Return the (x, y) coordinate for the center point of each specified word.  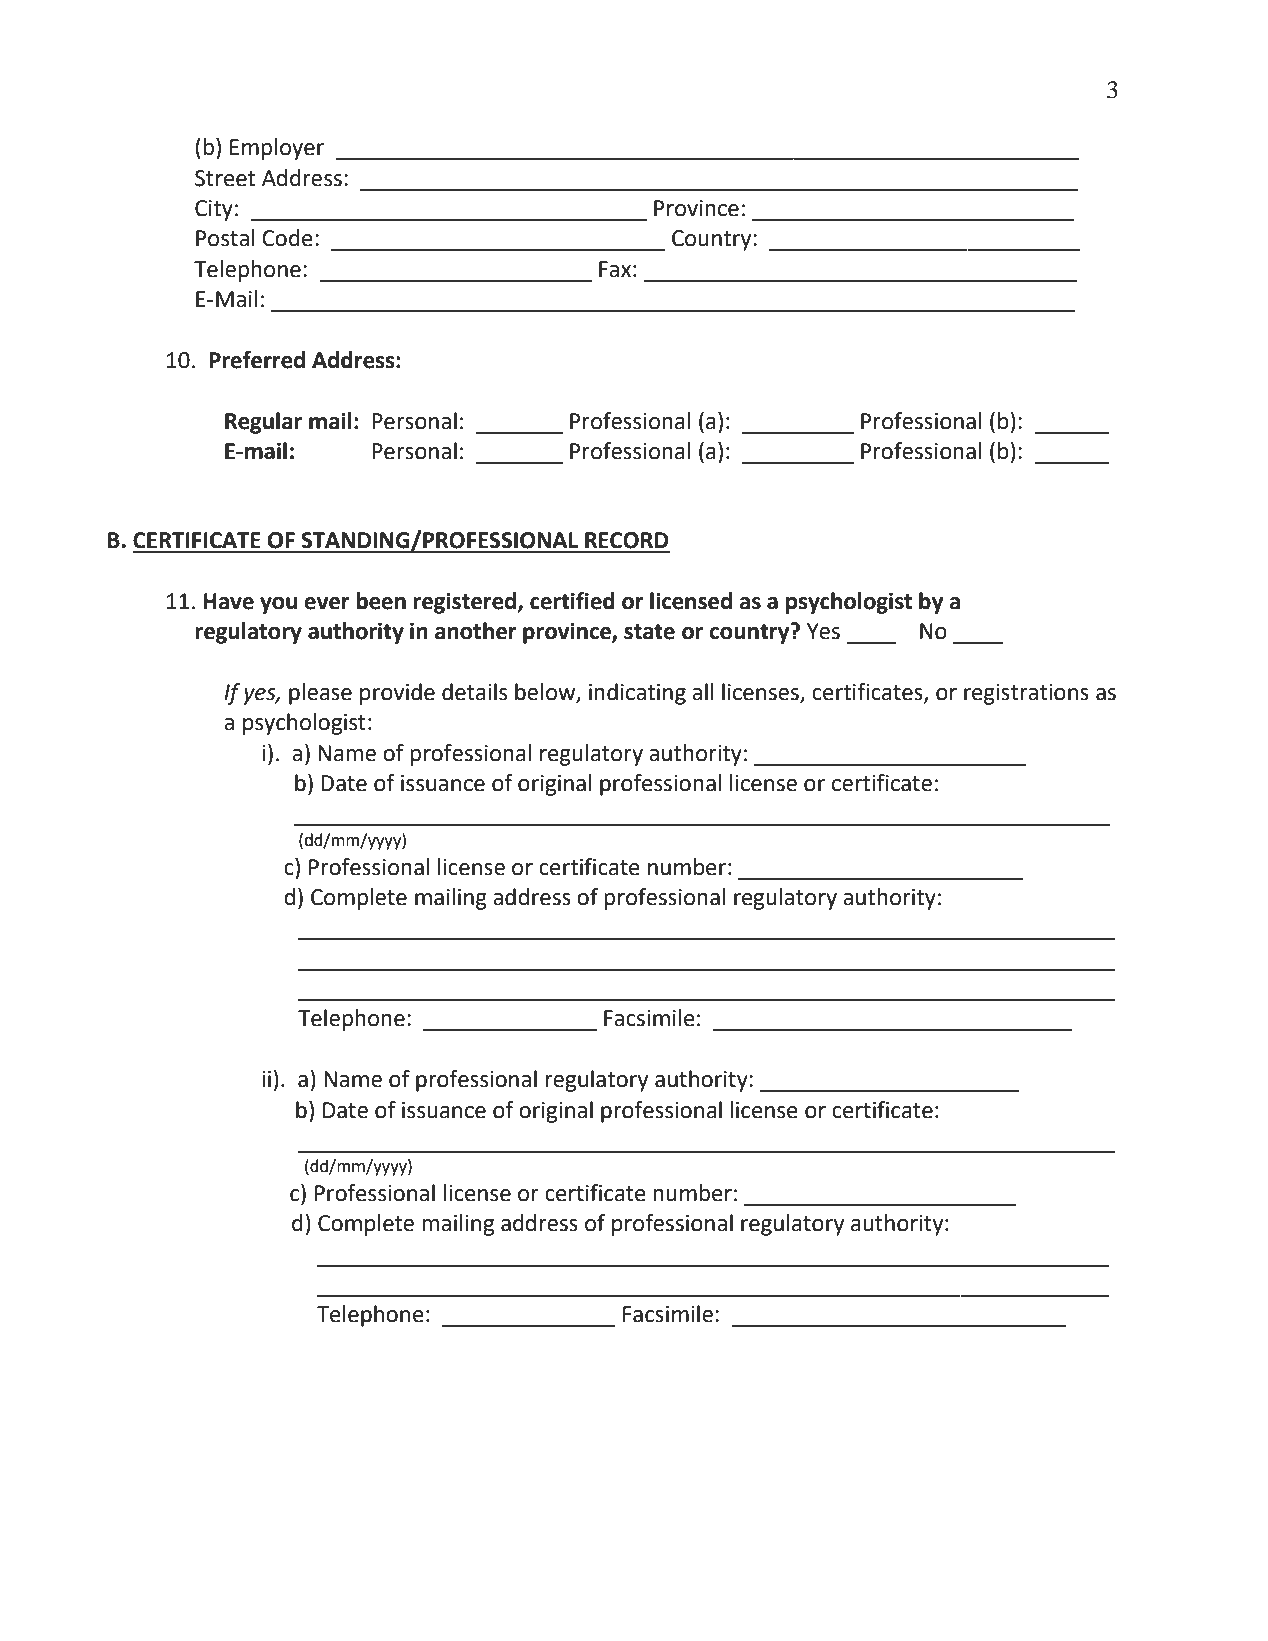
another (476, 631)
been (381, 601)
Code (287, 238)
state (649, 632)
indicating (637, 694)
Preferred (257, 360)
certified (572, 601)
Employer (277, 149)
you (278, 605)
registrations (1026, 694)
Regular (263, 423)
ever (327, 603)
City (214, 210)
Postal (225, 238)
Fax (615, 269)
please (320, 694)
